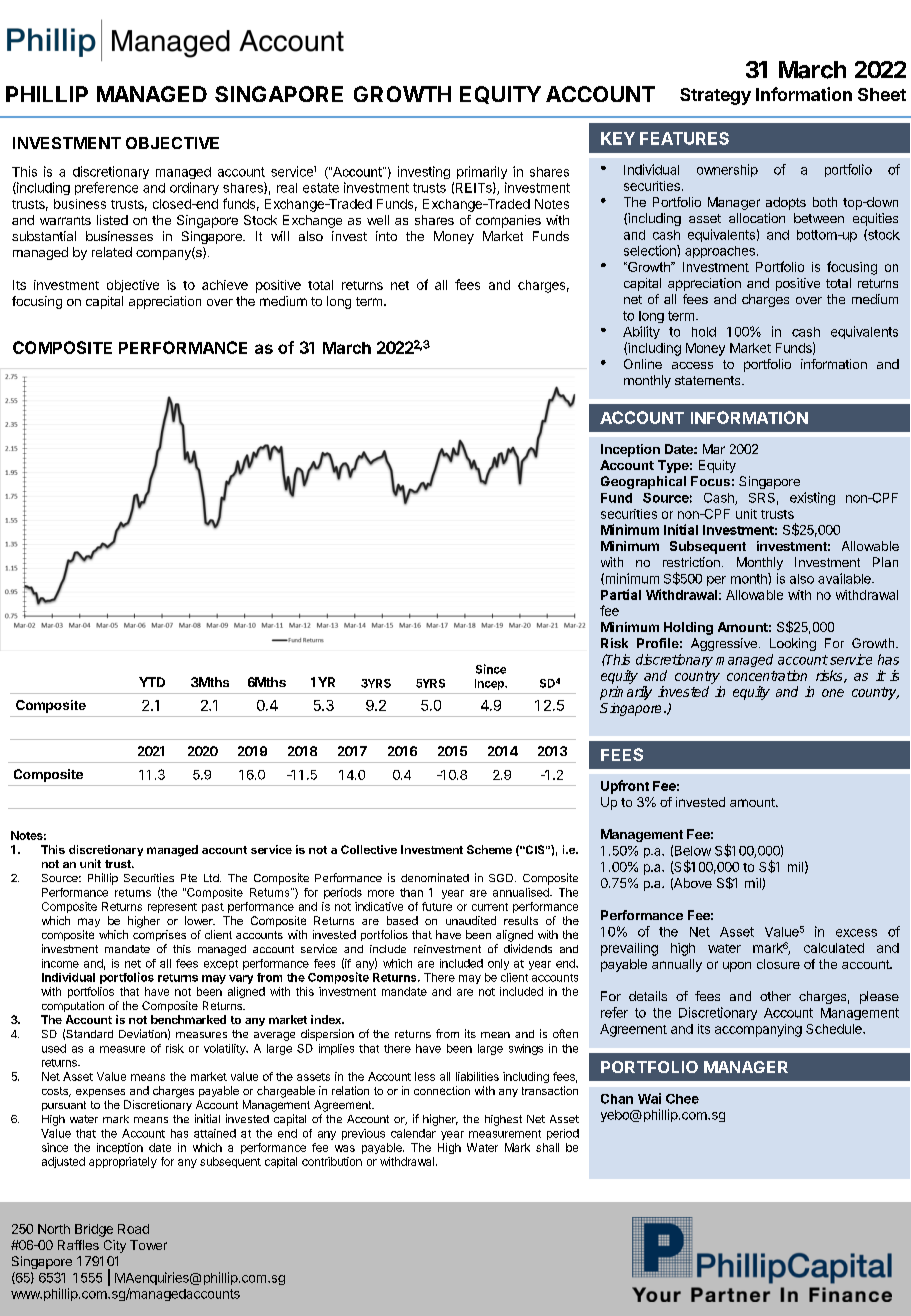  Describe the element at coordinates (767, 675) in the screenshot. I see `concentration` at that location.
